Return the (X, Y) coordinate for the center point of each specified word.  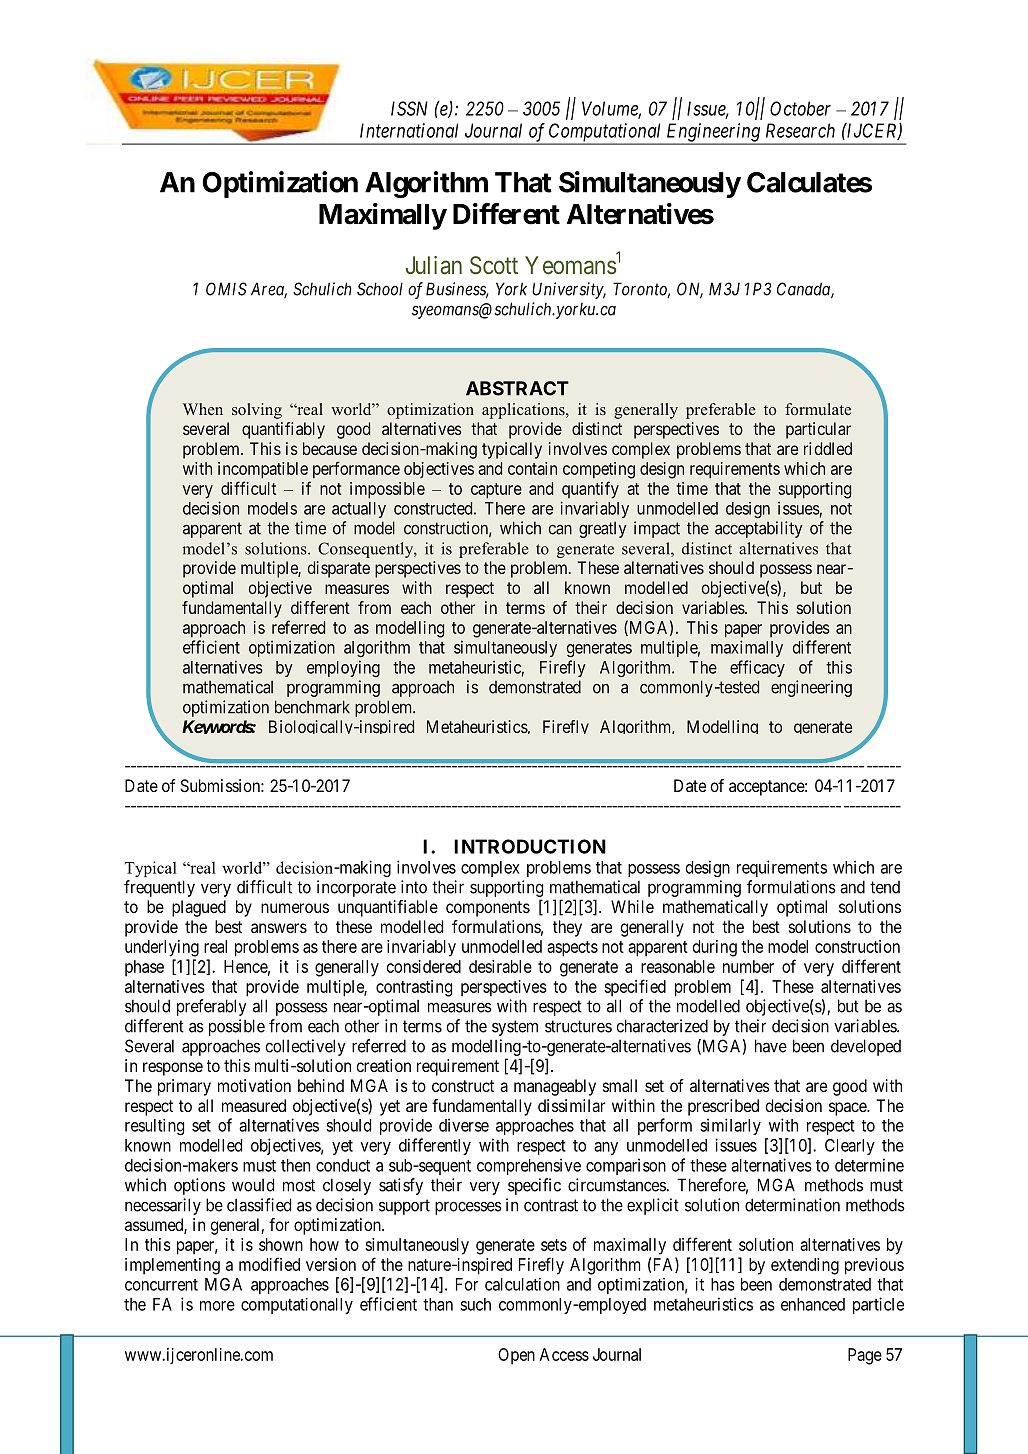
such (475, 1304)
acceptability (758, 529)
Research (800, 130)
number (748, 966)
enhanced (813, 1304)
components (488, 909)
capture (496, 491)
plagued (199, 908)
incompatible (263, 470)
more (217, 1306)
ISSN (409, 108)
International (409, 130)
